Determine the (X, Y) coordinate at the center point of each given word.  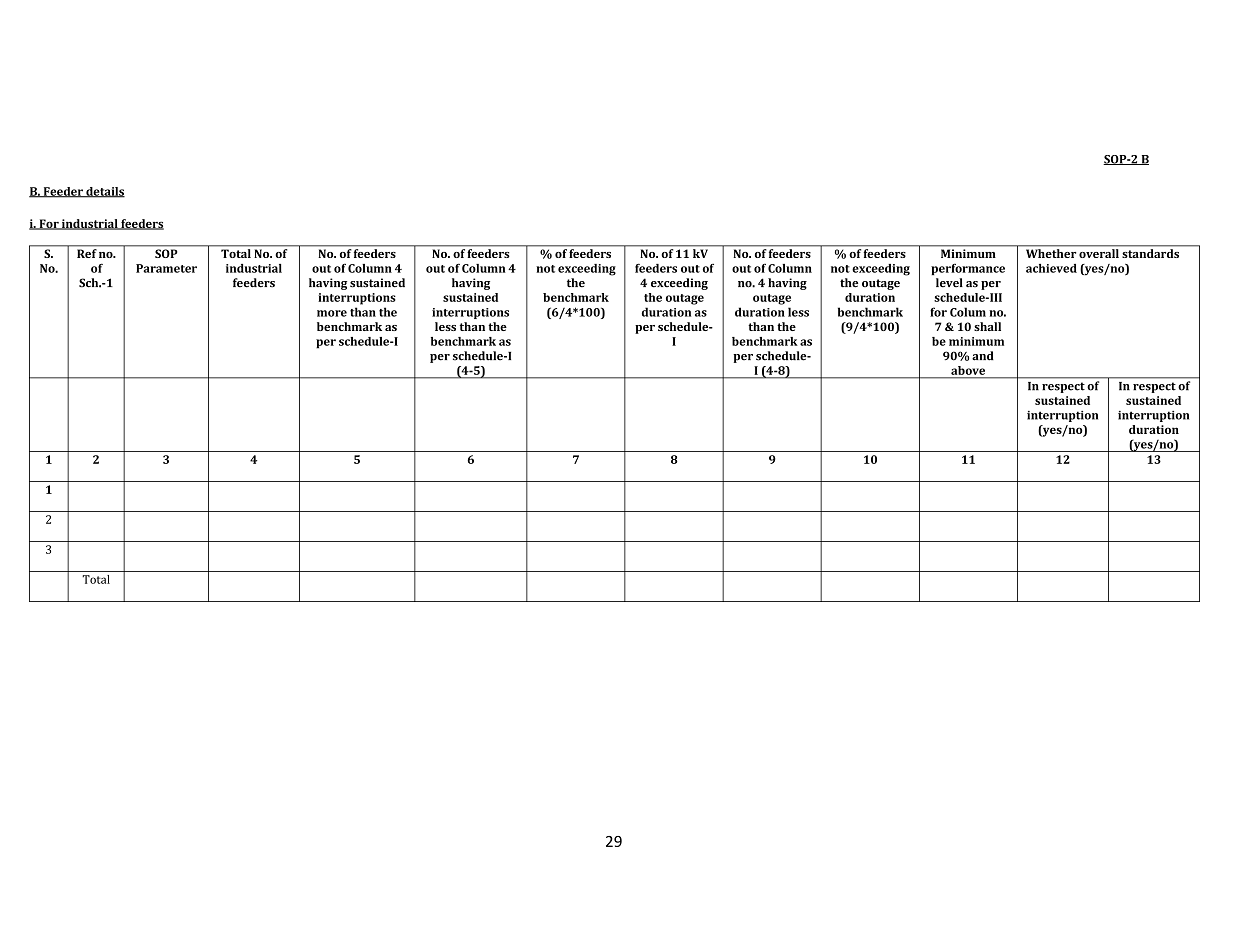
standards (1150, 253)
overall (1099, 253)
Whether (1051, 253)
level (949, 283)
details (104, 192)
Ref (87, 253)
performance (968, 269)
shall (987, 326)
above (968, 370)
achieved (1051, 268)
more (332, 313)
